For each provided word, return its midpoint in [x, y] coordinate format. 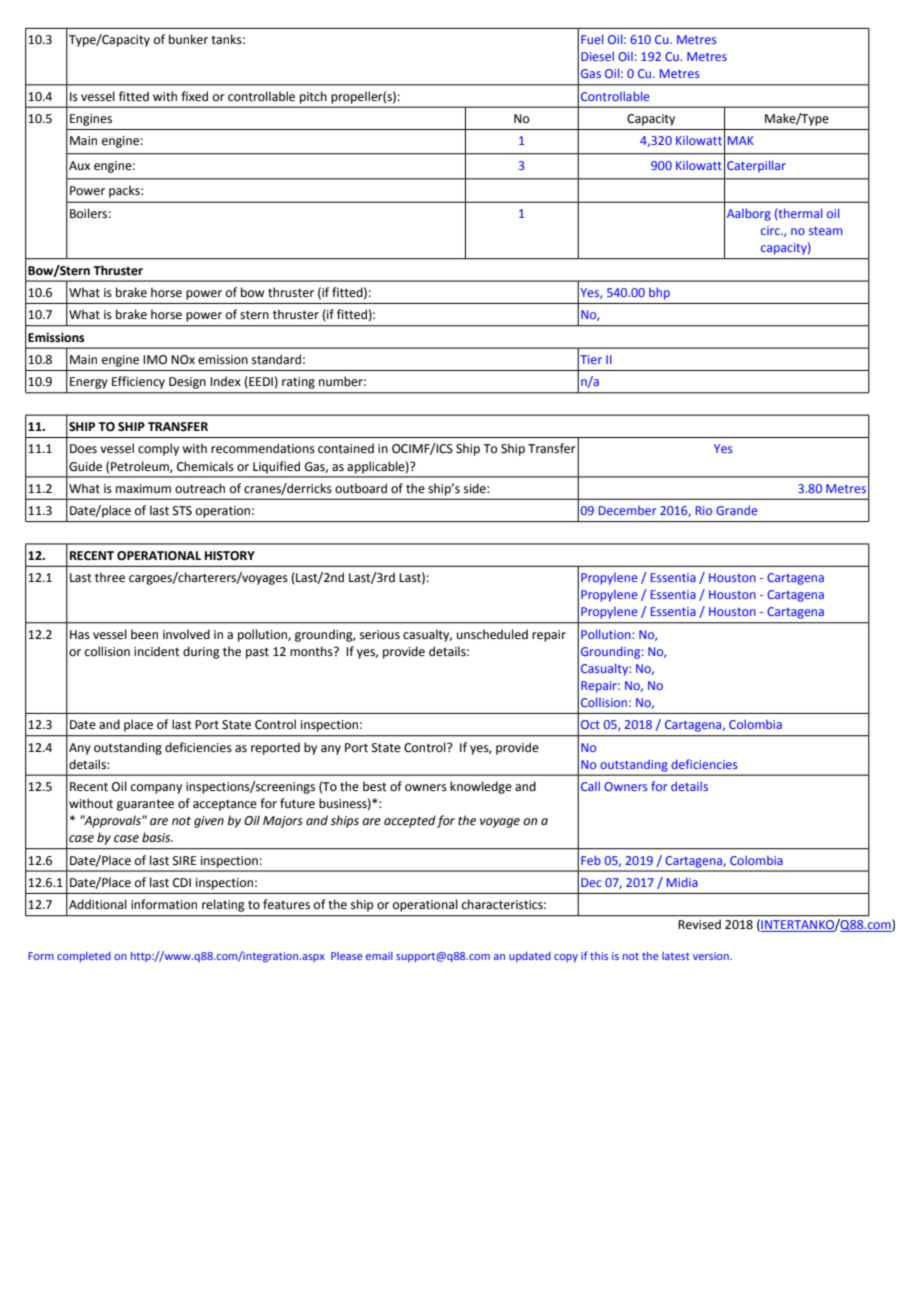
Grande [737, 510]
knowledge [481, 787]
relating [223, 905]
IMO [155, 360]
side [476, 488]
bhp [659, 294]
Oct [590, 724]
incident [157, 651]
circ [771, 230]
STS [182, 511]
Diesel [597, 56]
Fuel [592, 39]
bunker [188, 39]
